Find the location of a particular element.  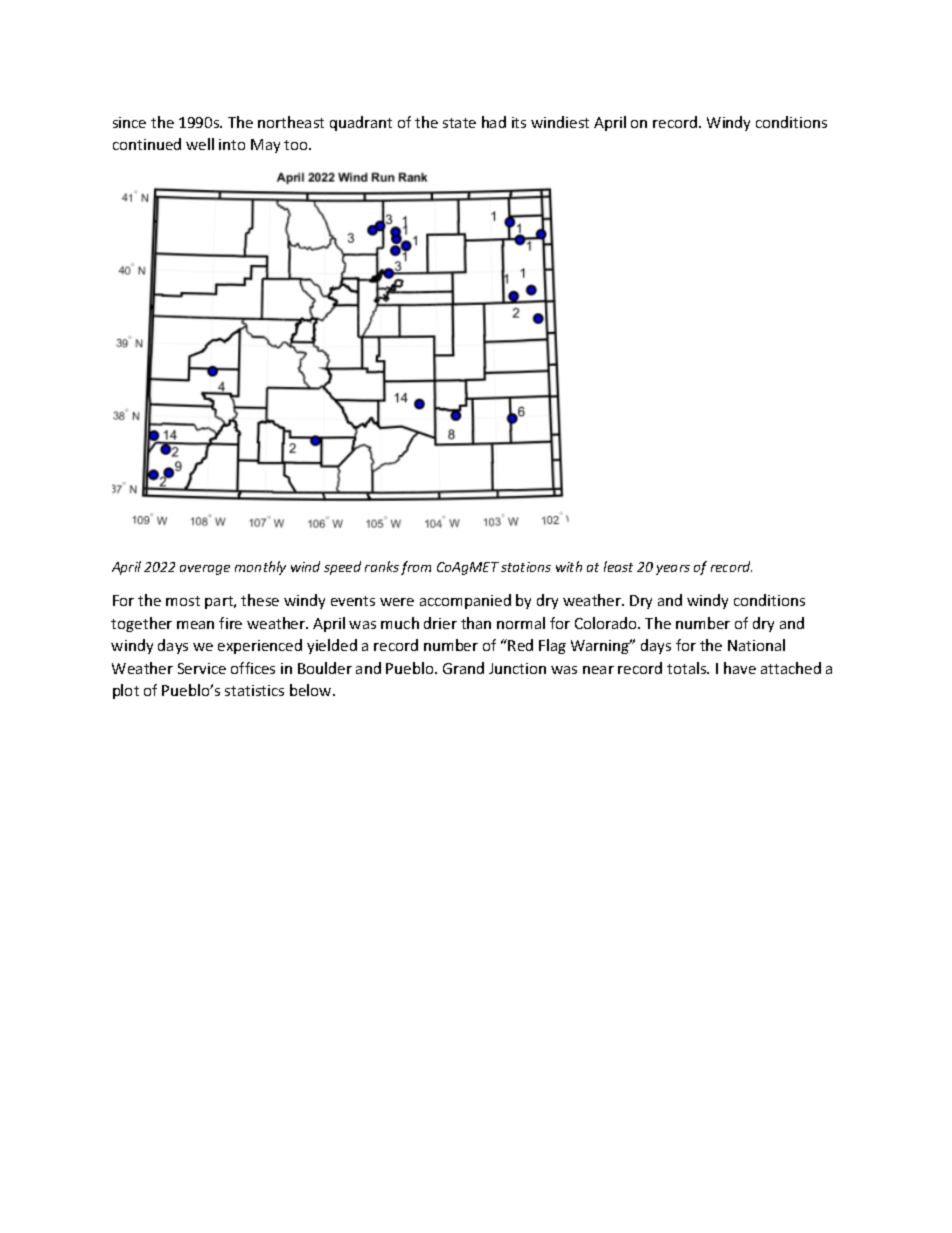

well is located at coordinates (200, 144).
